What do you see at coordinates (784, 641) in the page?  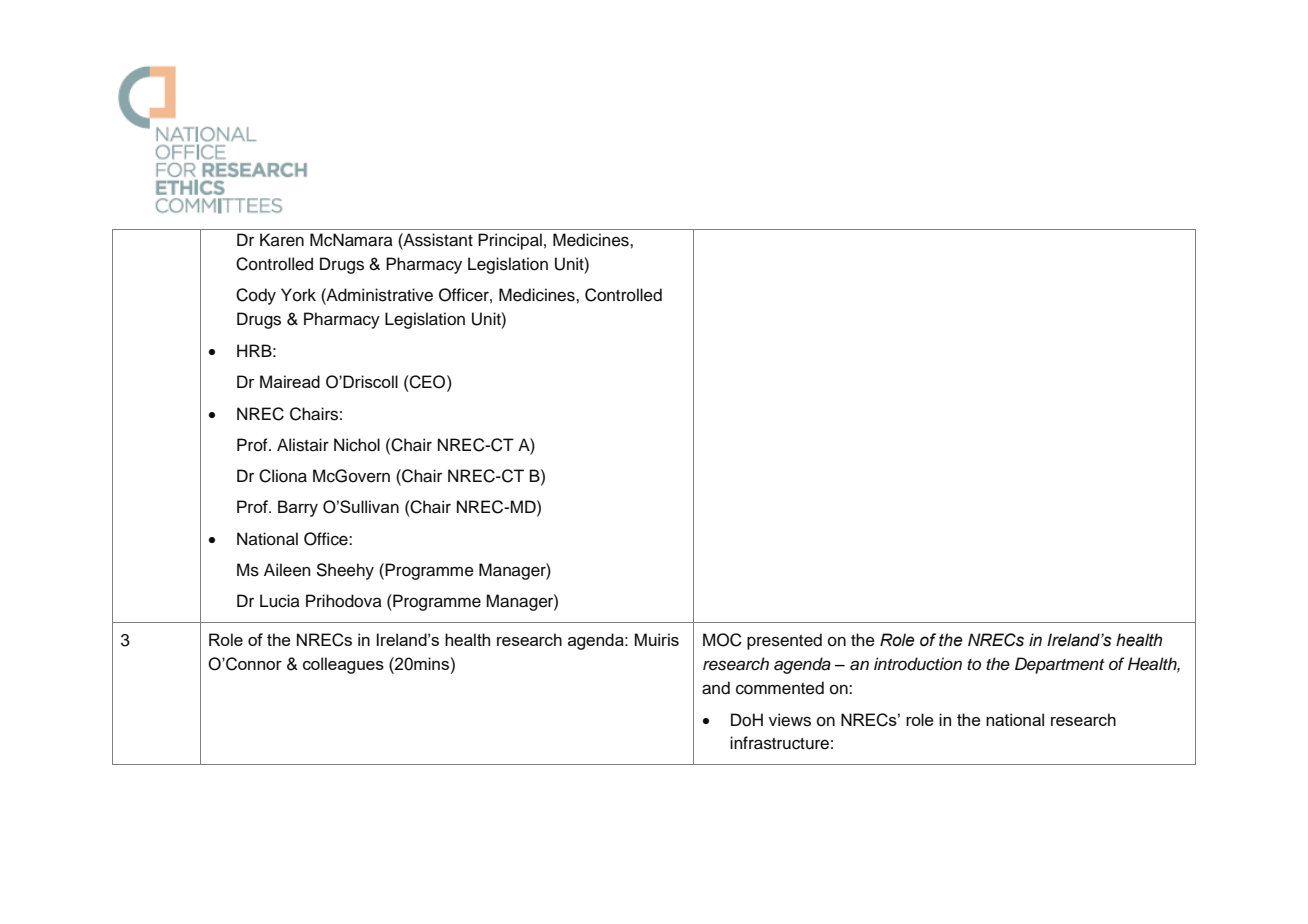 I see `presented` at bounding box center [784, 641].
